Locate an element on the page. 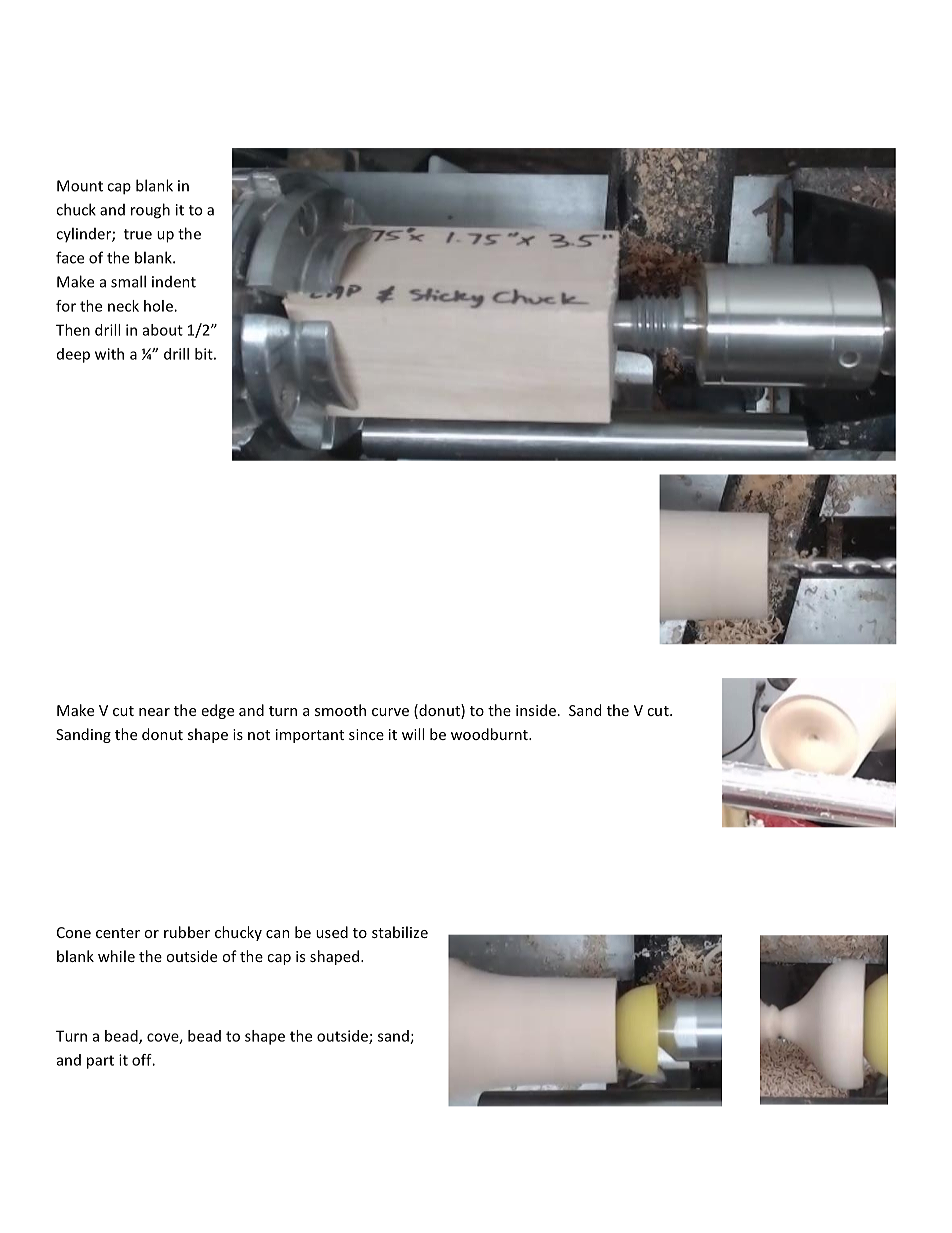 The width and height of the document is (952, 1233). indent is located at coordinates (174, 282).
